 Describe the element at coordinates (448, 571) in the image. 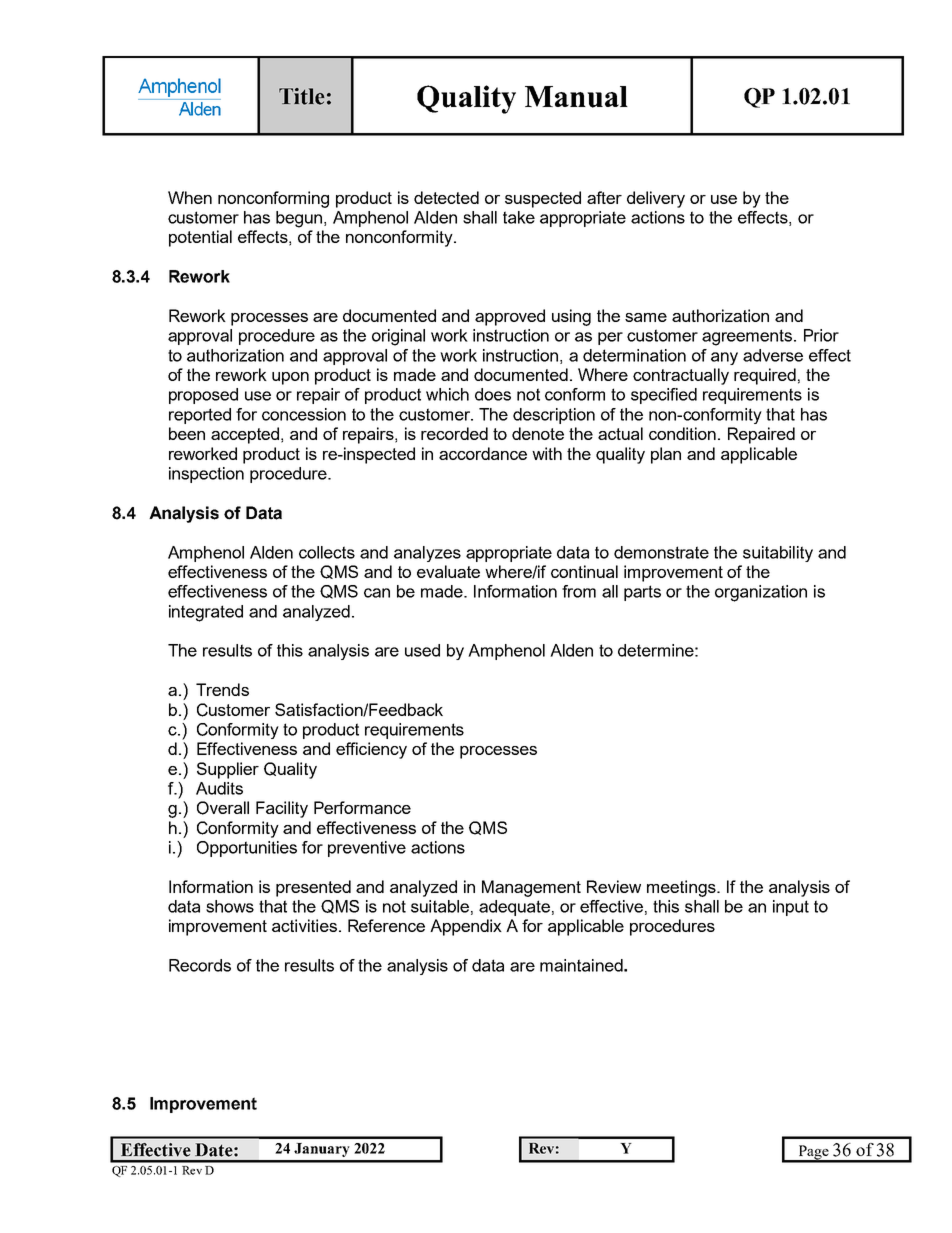

I see `evaluate` at that location.
